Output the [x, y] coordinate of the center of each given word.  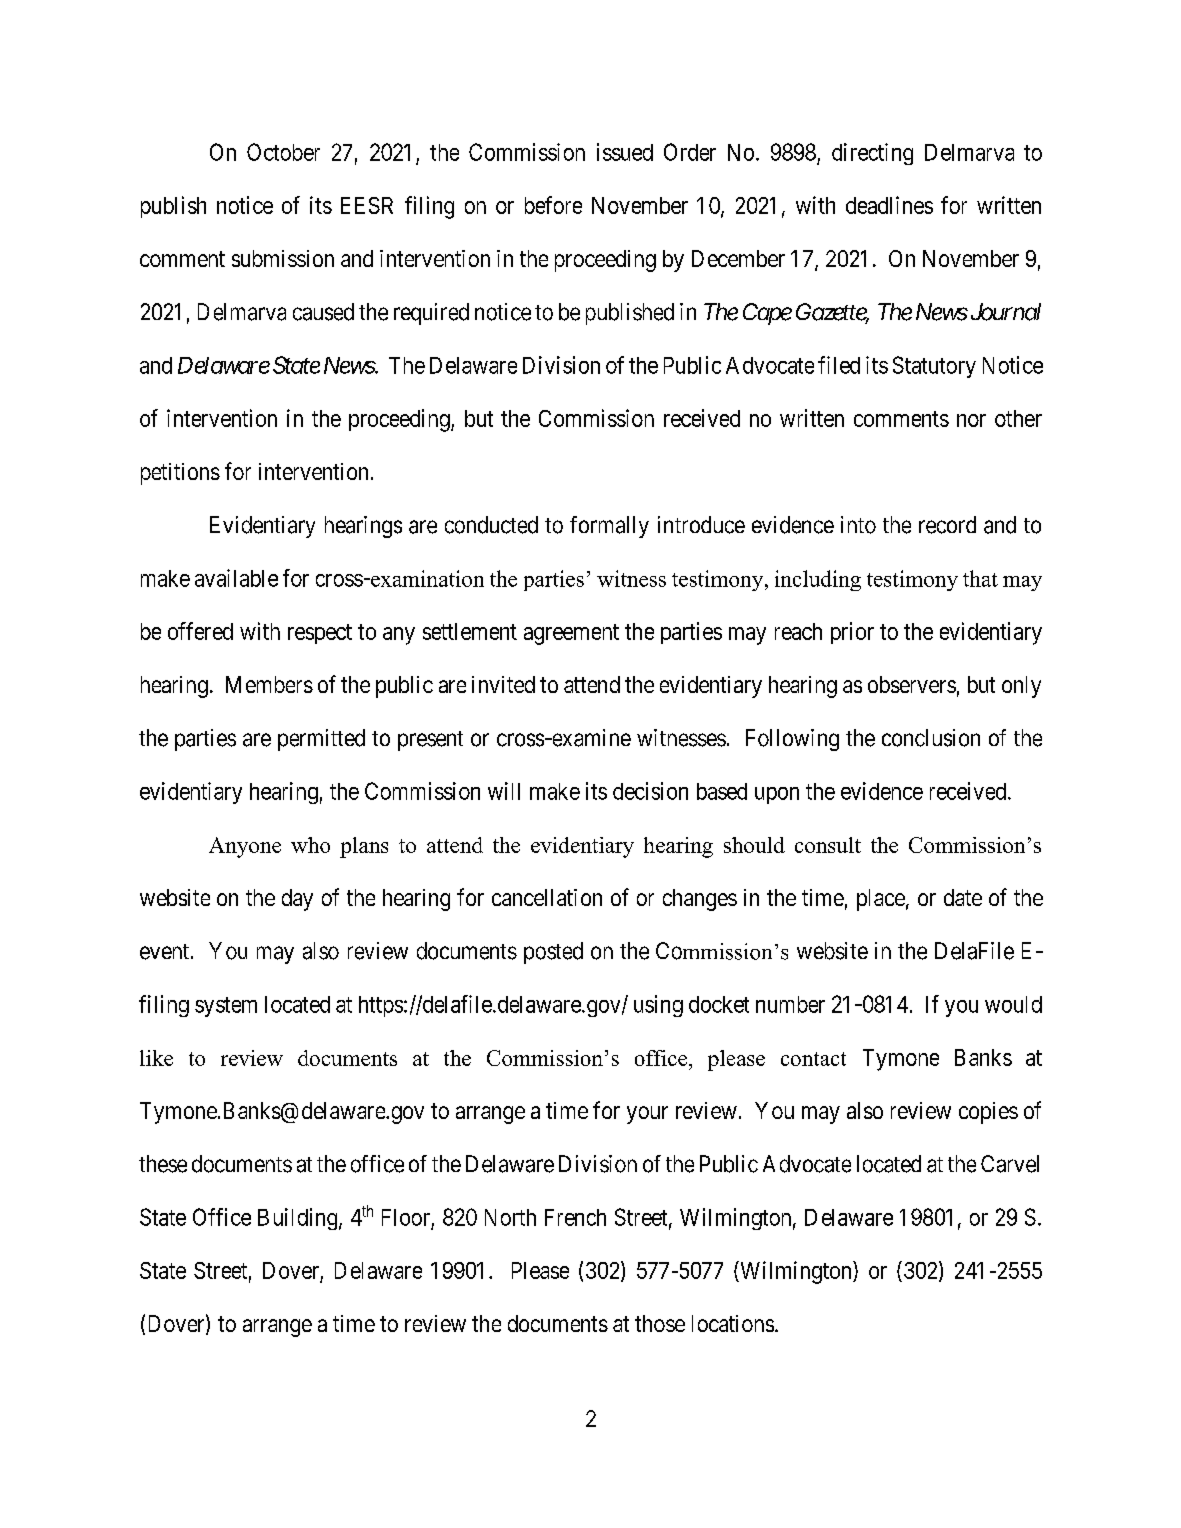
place [881, 900]
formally [609, 527]
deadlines [889, 205]
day [297, 900]
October [283, 152]
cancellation [547, 897]
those [660, 1323]
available [236, 578]
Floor [406, 1217]
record [947, 525]
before [553, 205]
